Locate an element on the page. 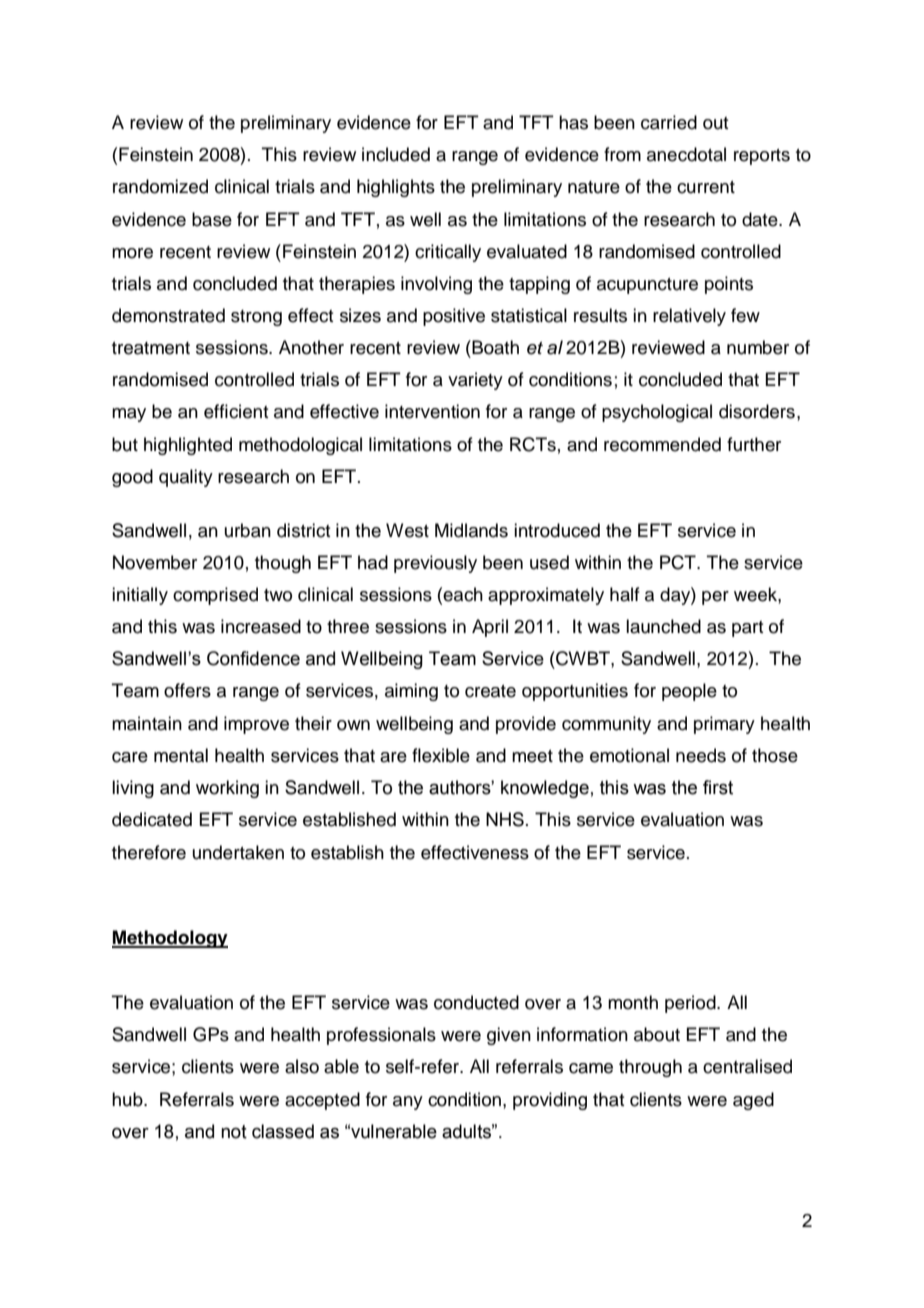 This image has height=1308, width=924. April is located at coordinates (490, 628).
